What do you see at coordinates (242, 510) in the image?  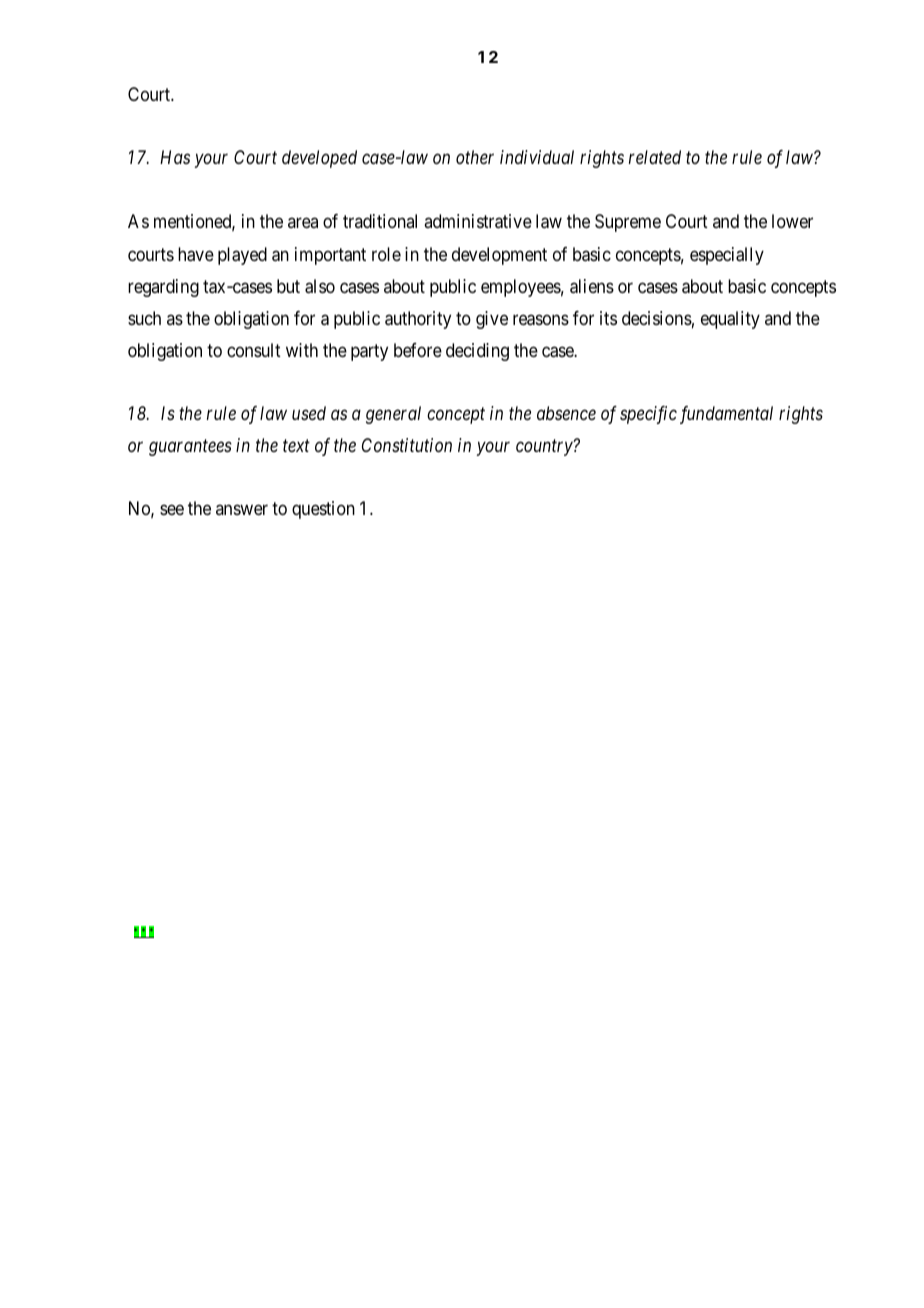 I see `answer` at bounding box center [242, 510].
